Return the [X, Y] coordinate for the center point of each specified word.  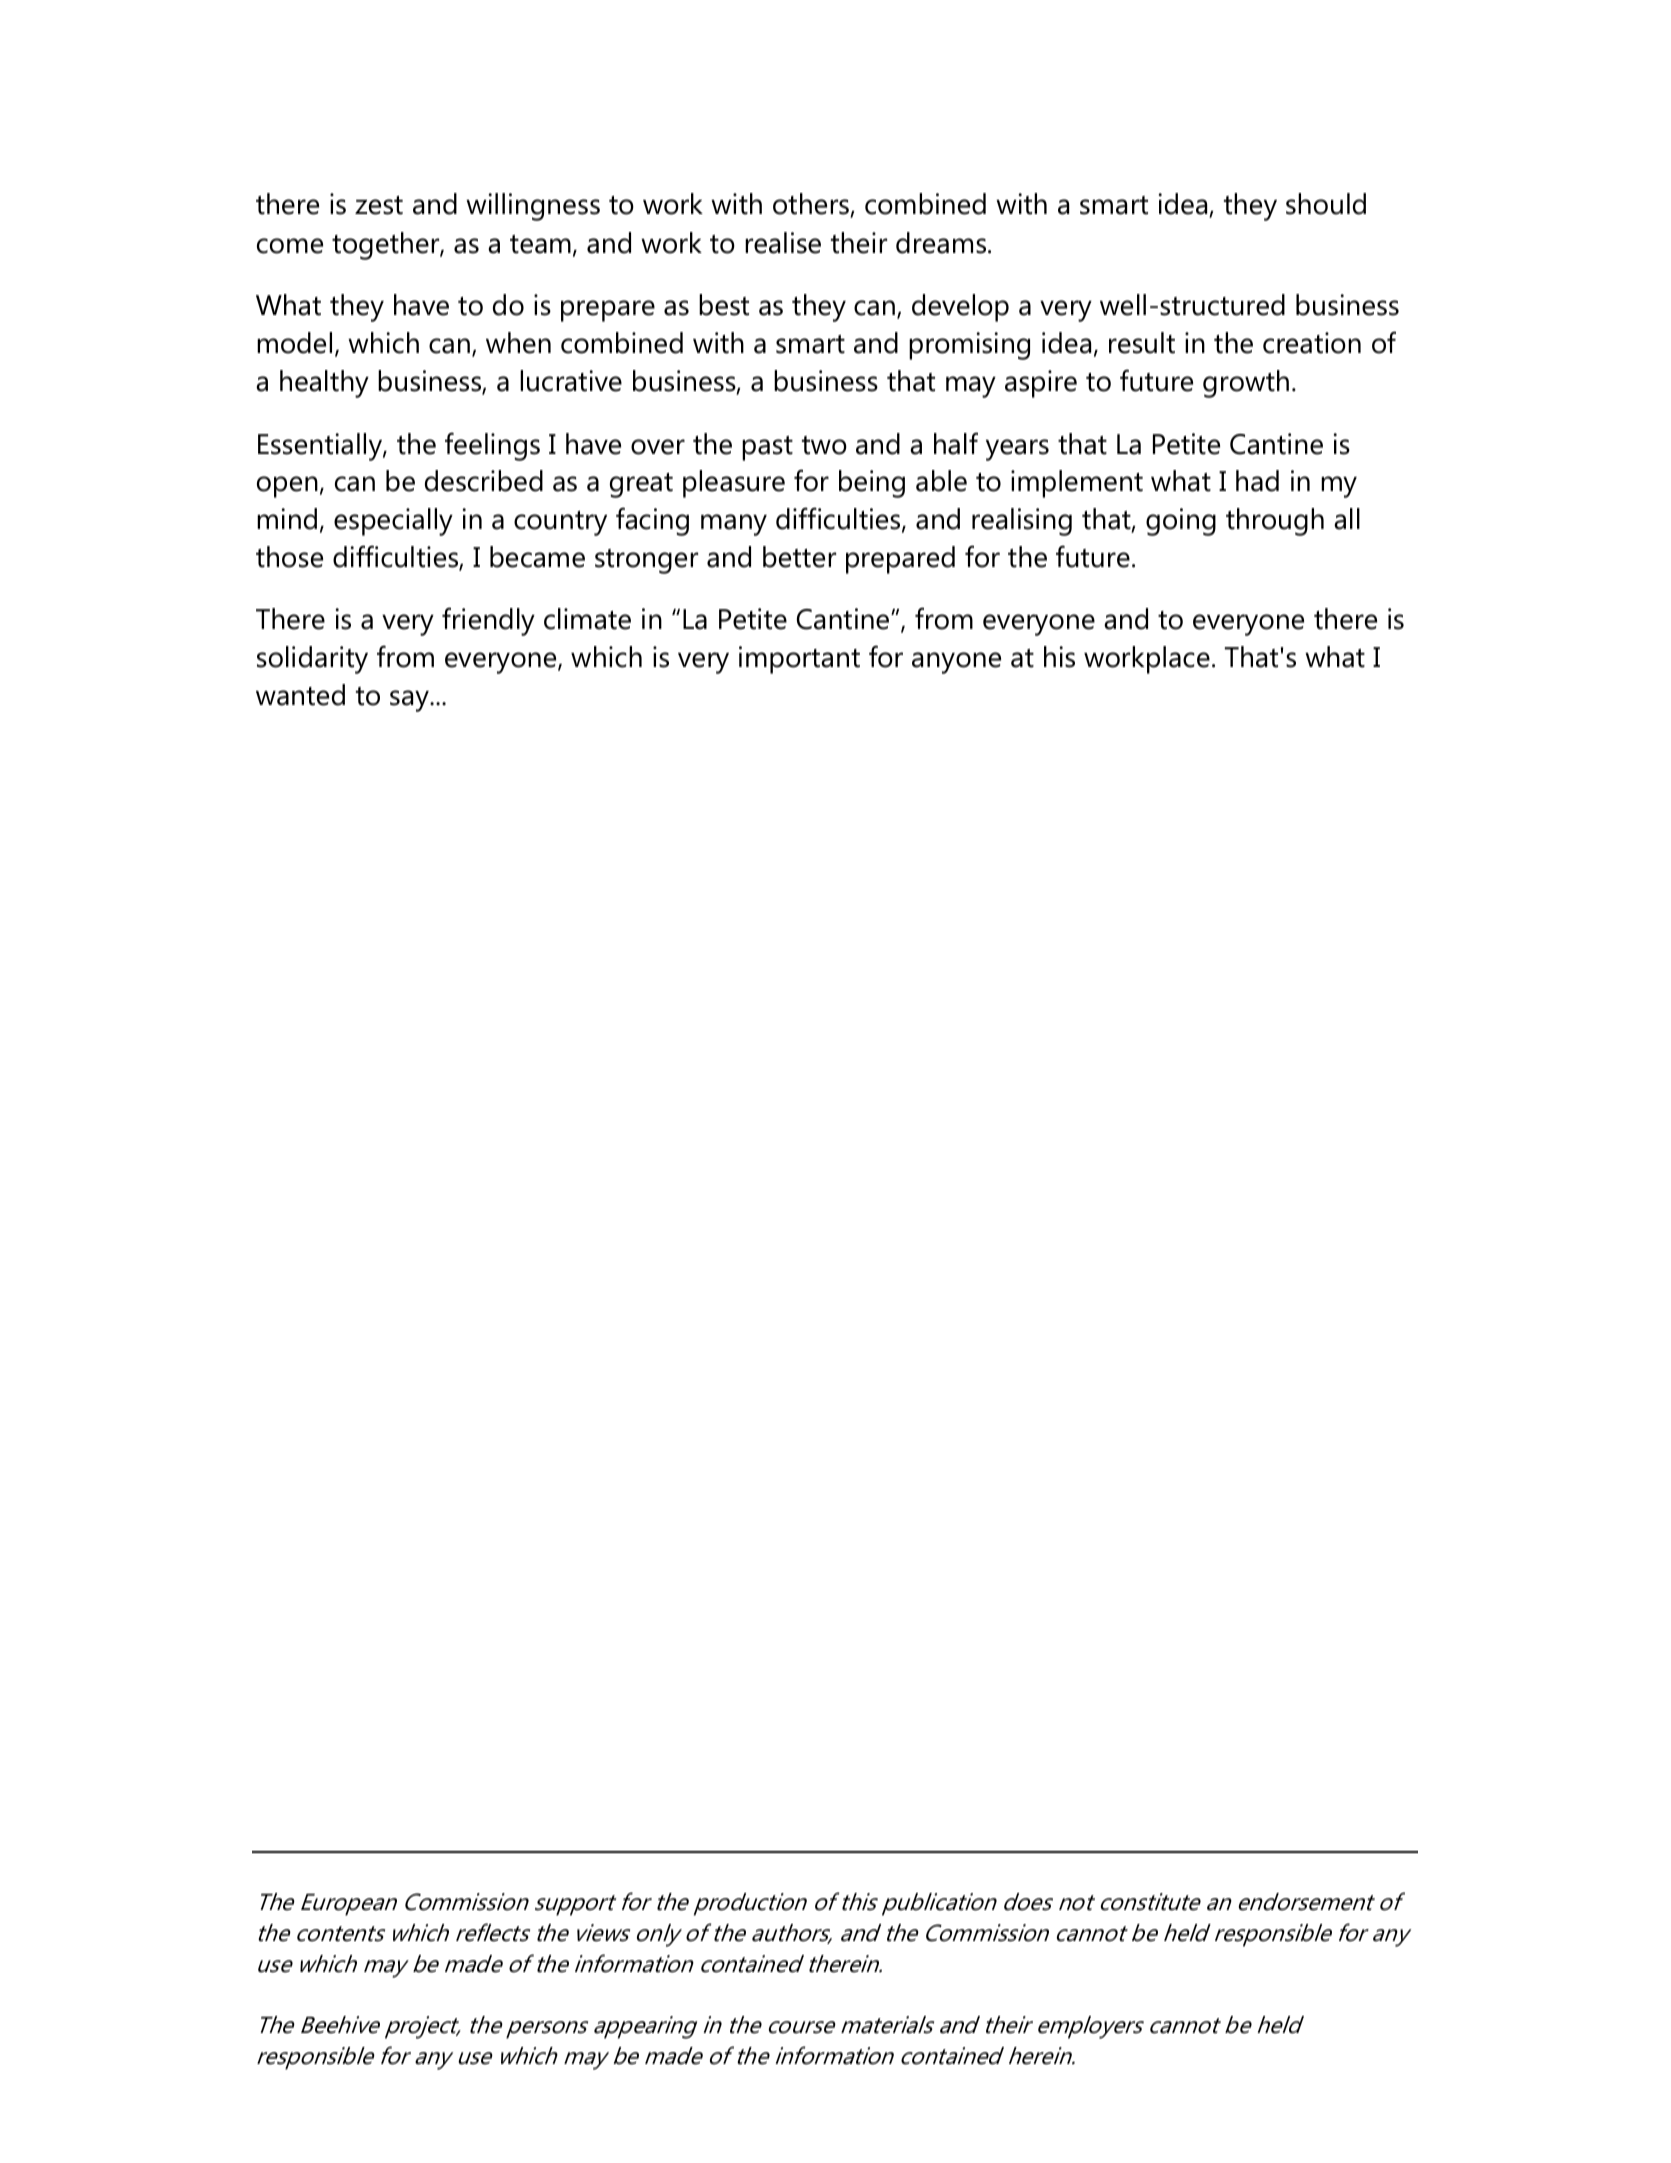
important [799, 660]
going [1181, 522]
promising [969, 346]
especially [393, 522]
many [734, 525]
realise [783, 243]
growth [1246, 384]
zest [379, 205]
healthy [324, 384]
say [410, 701]
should [1326, 204]
